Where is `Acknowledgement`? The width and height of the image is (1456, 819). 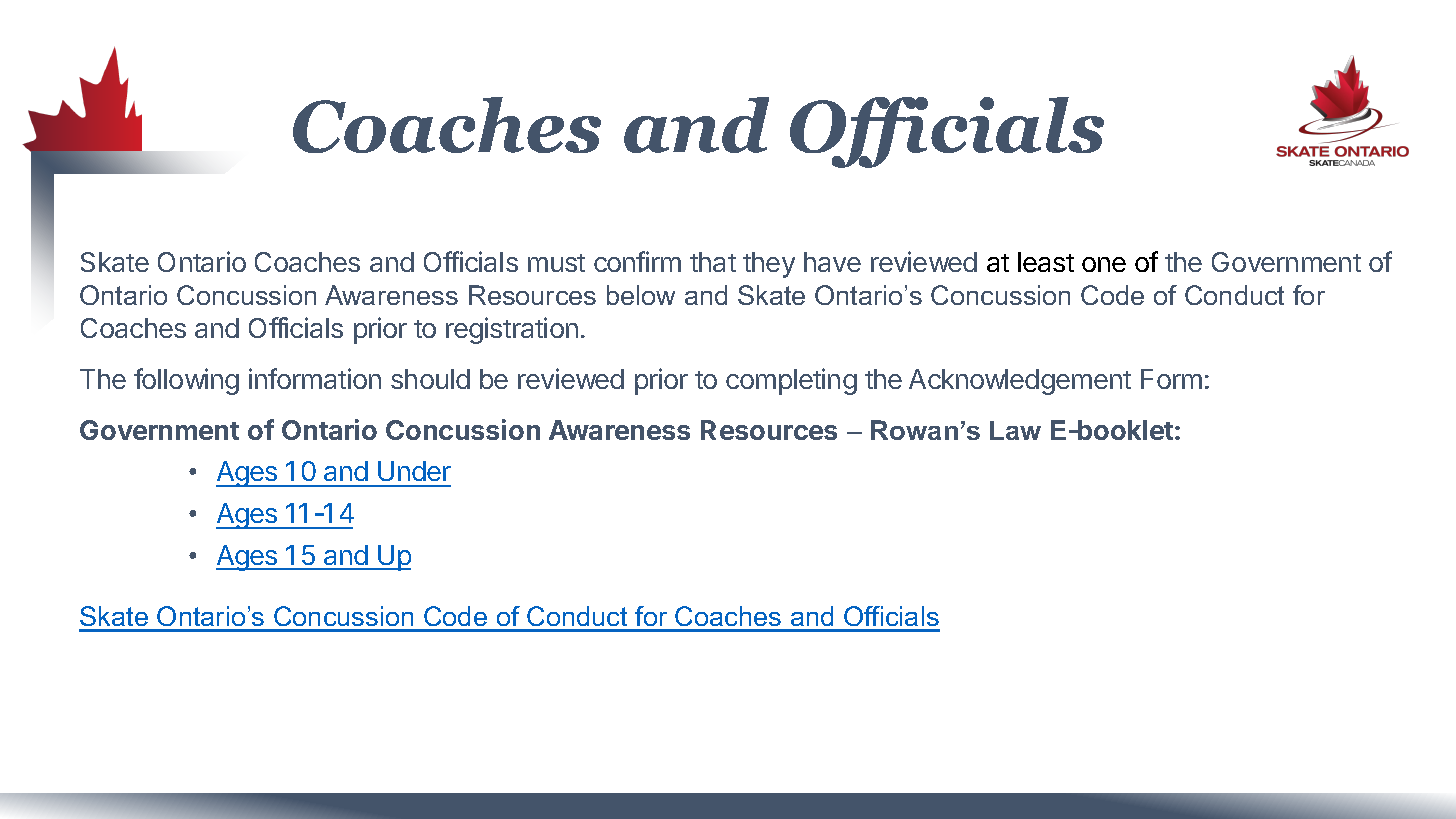
Acknowledgement is located at coordinates (1020, 382).
